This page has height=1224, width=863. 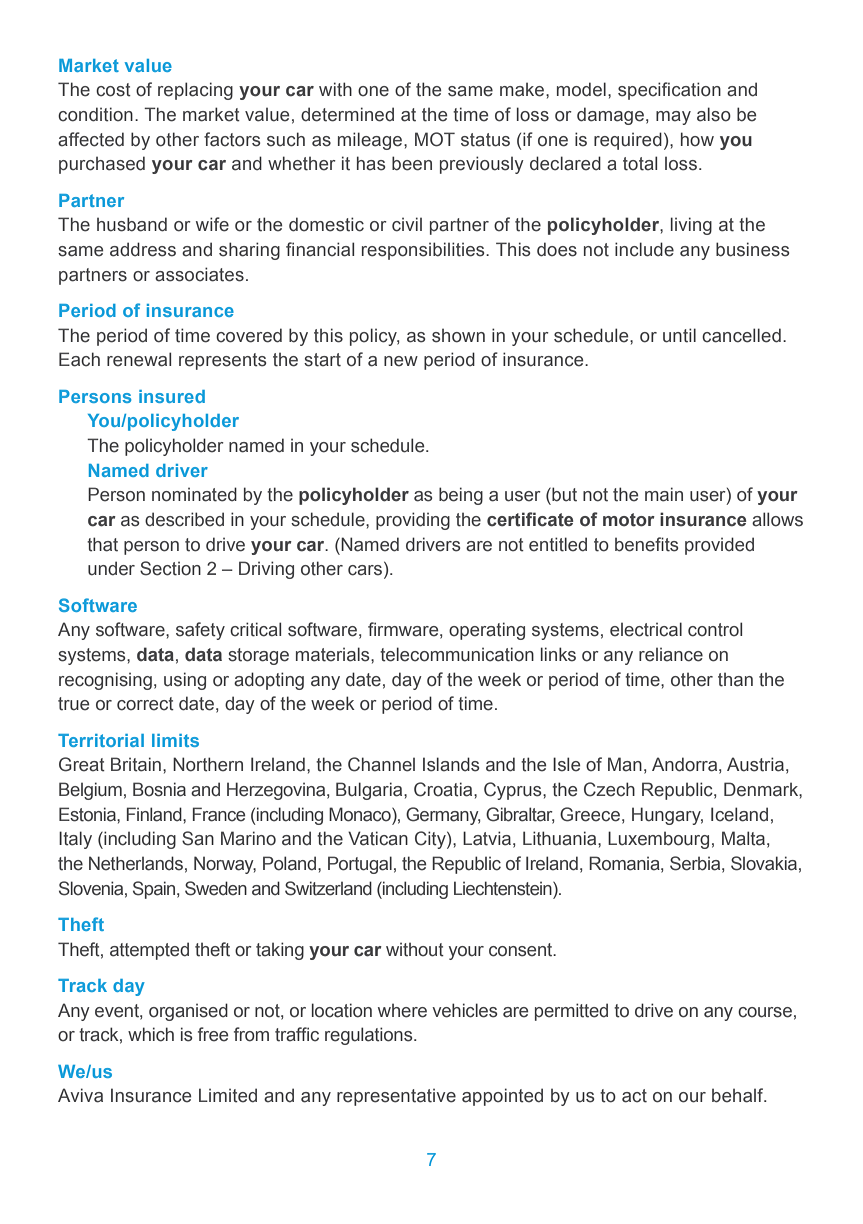 What do you see at coordinates (443, 816) in the page?
I see `Germany` at bounding box center [443, 816].
